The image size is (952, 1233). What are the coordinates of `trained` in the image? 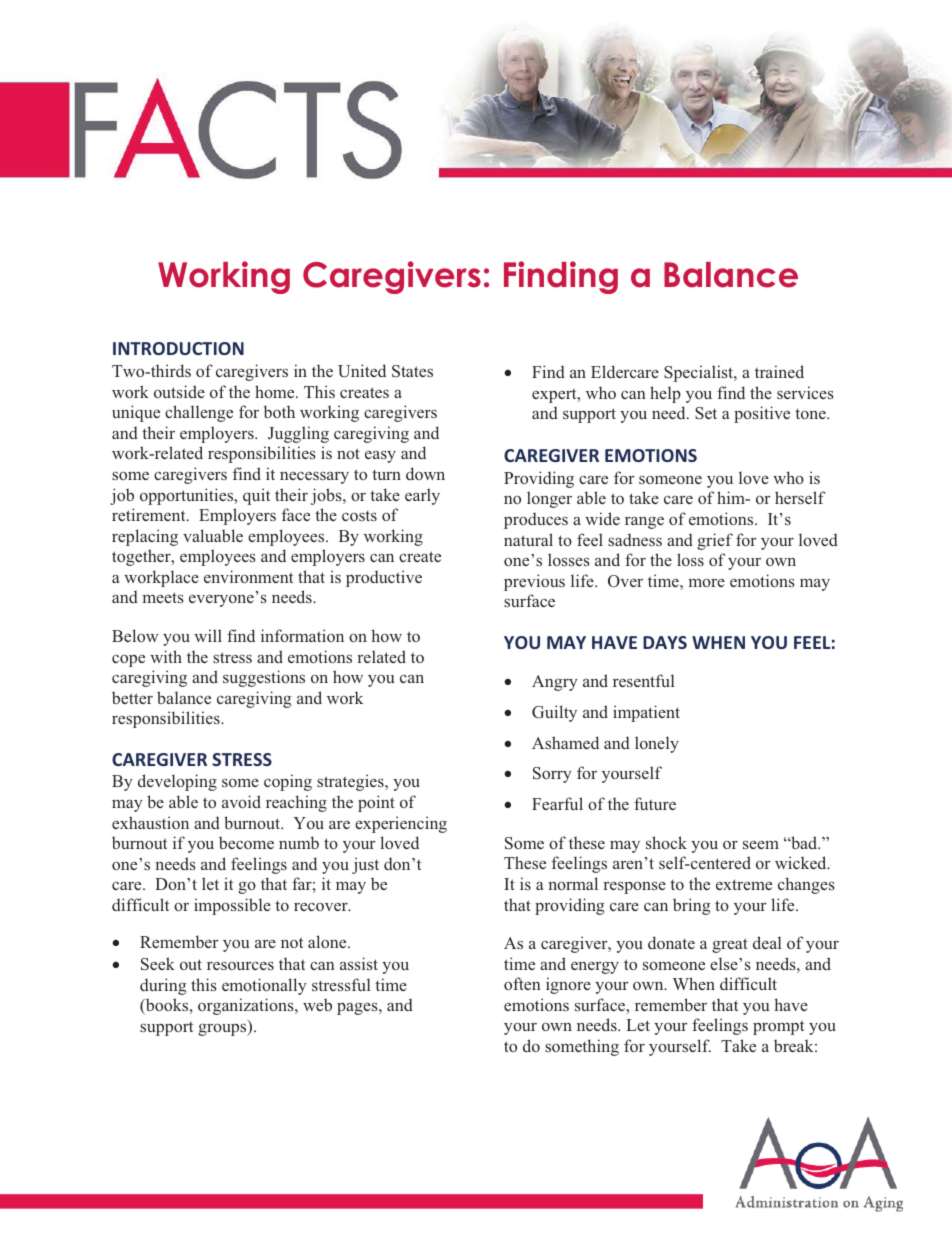 It's located at (779, 371).
